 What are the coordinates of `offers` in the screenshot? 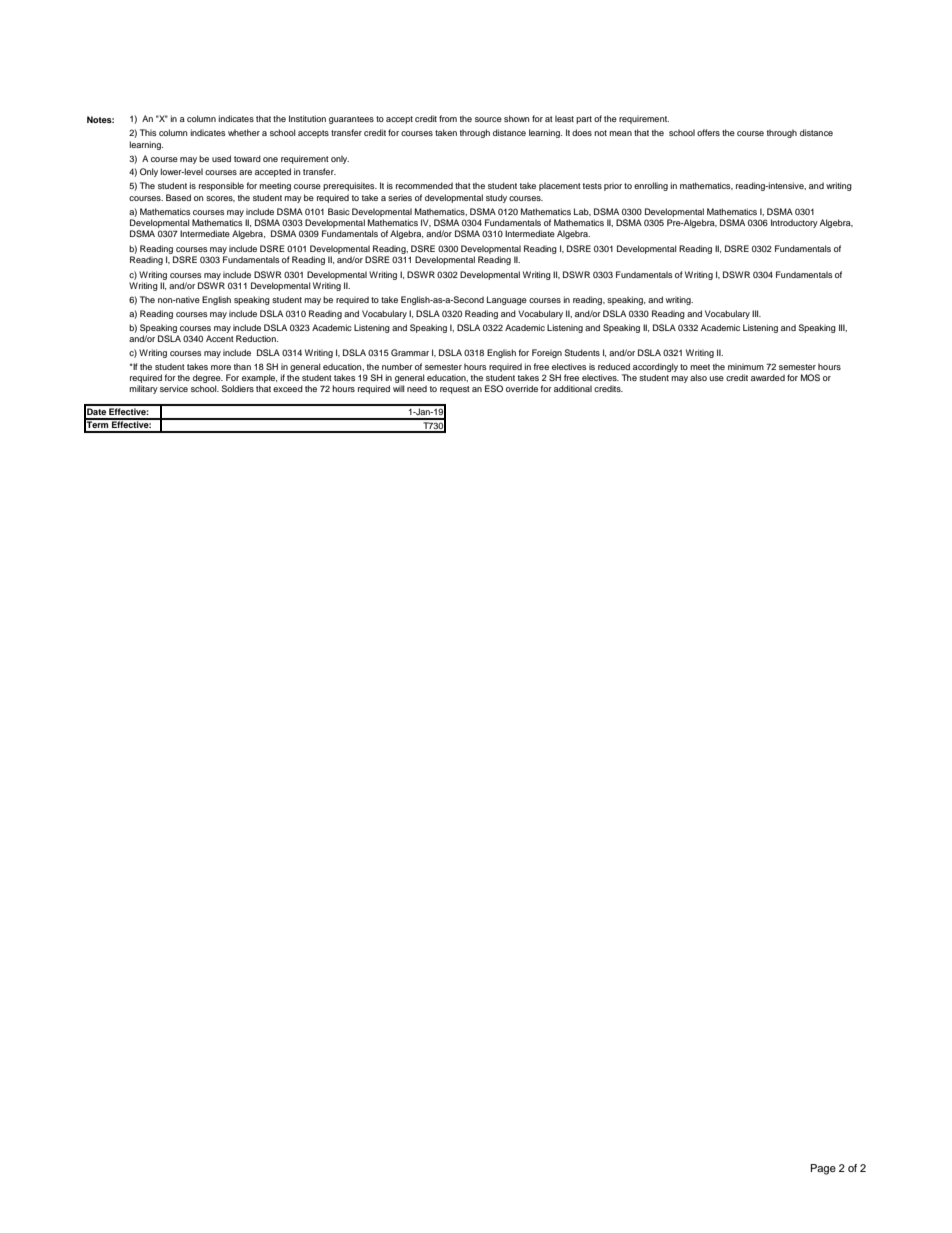 It's located at (708, 132).
